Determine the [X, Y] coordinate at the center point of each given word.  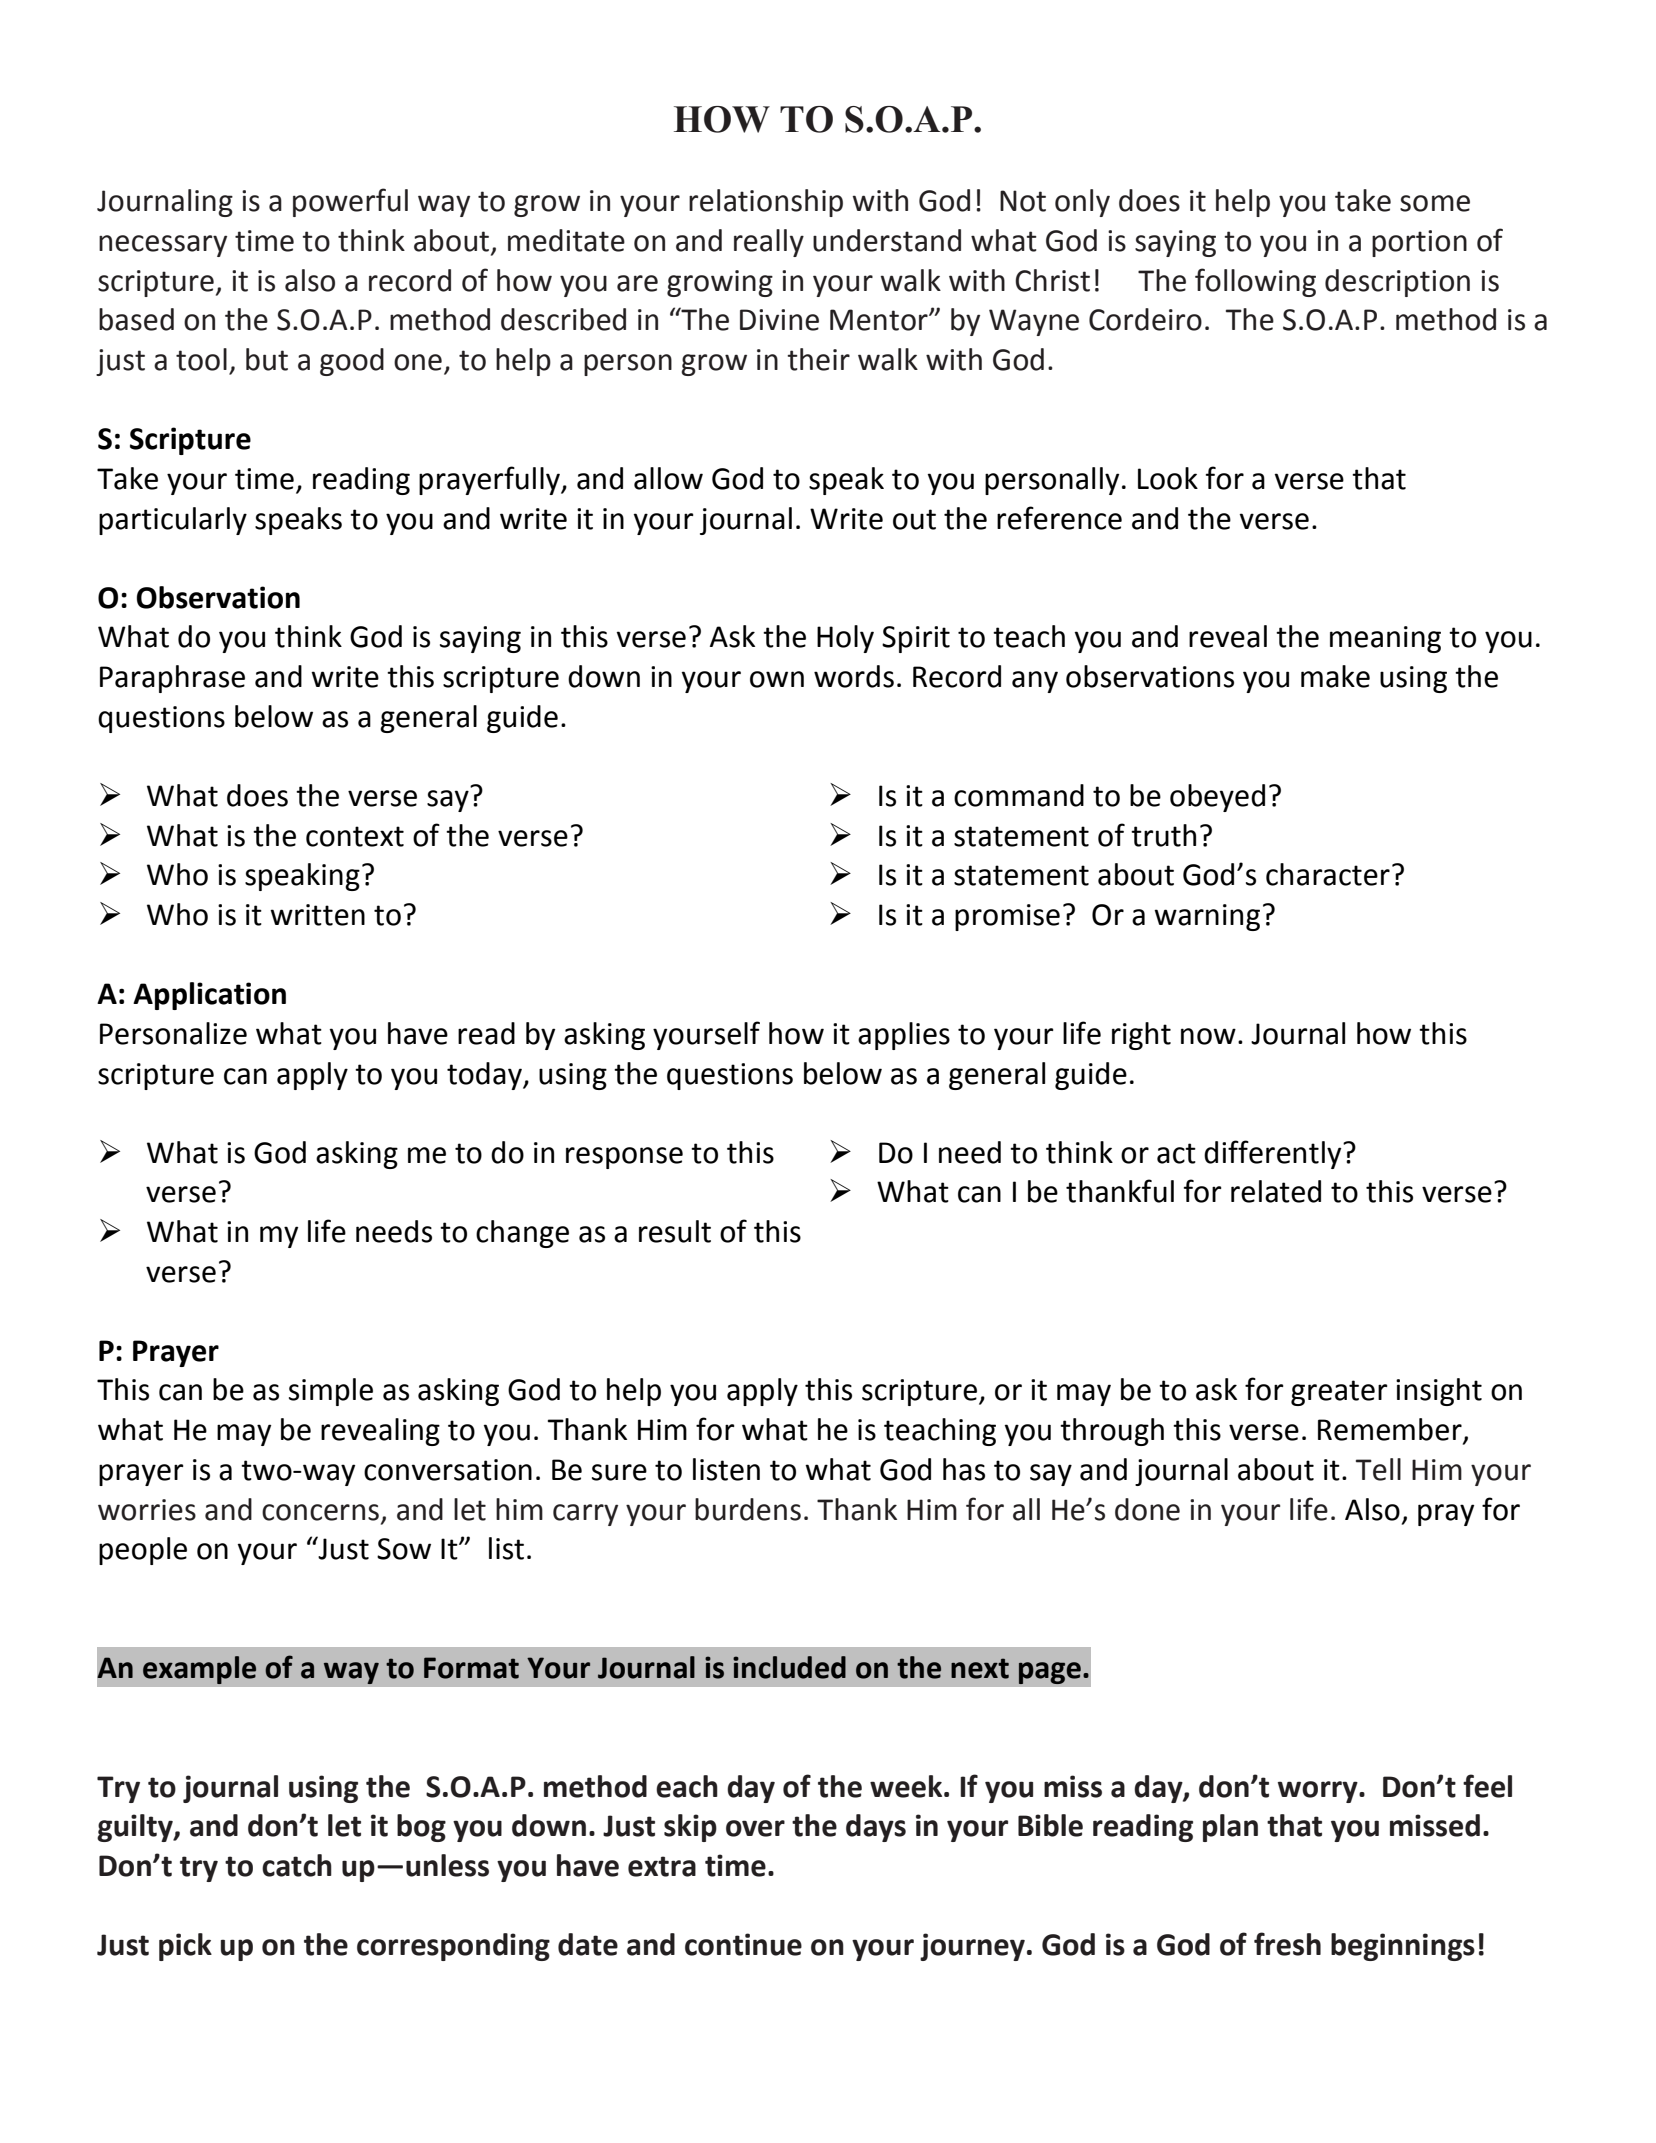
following [1255, 282]
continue [743, 1944]
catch [297, 1865]
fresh [1287, 1944]
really [769, 243]
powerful [350, 202]
